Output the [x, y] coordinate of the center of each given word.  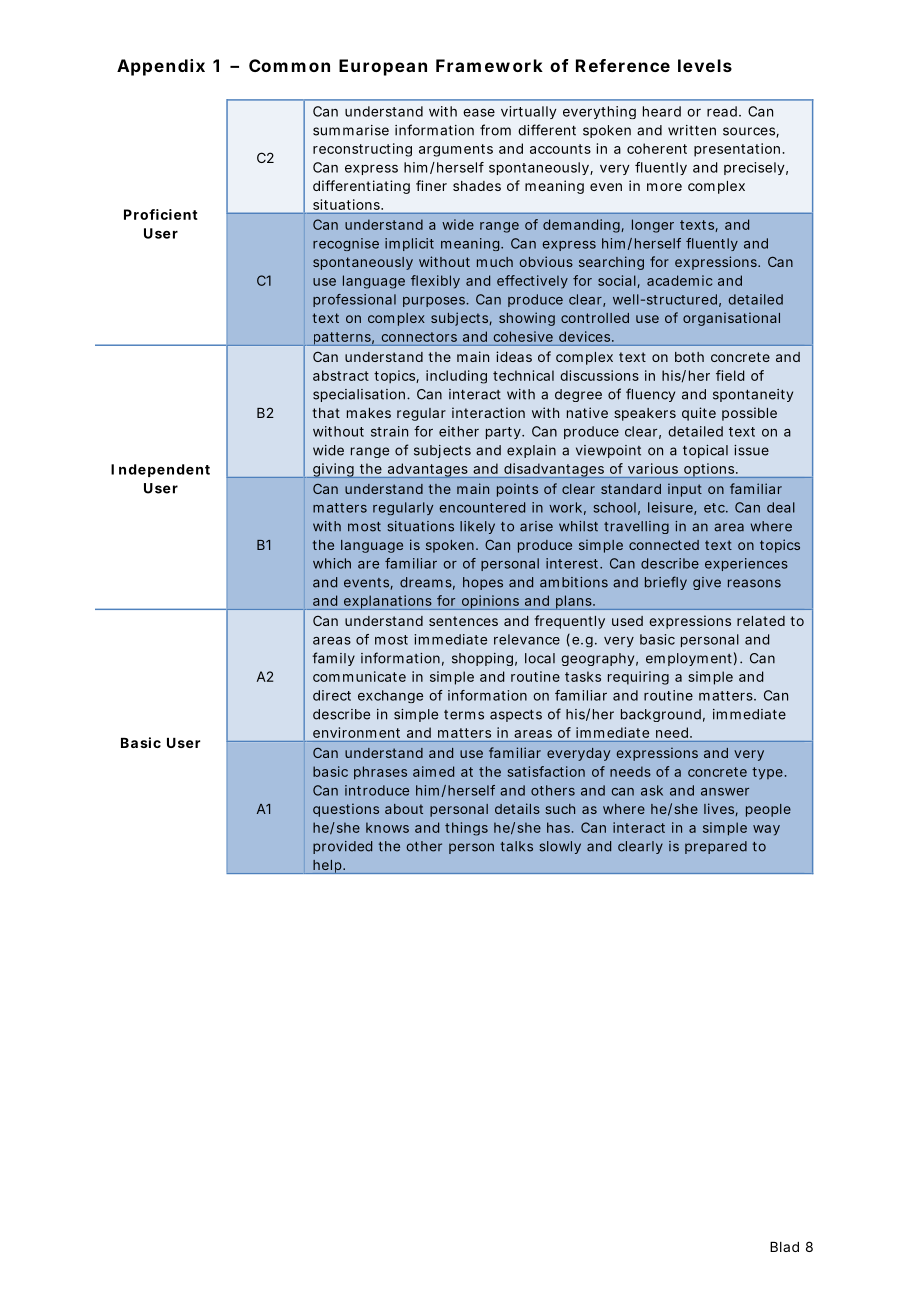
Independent [160, 470]
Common [289, 65]
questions [346, 810]
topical [705, 451]
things [466, 829]
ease [479, 113]
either [459, 431]
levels [705, 65]
